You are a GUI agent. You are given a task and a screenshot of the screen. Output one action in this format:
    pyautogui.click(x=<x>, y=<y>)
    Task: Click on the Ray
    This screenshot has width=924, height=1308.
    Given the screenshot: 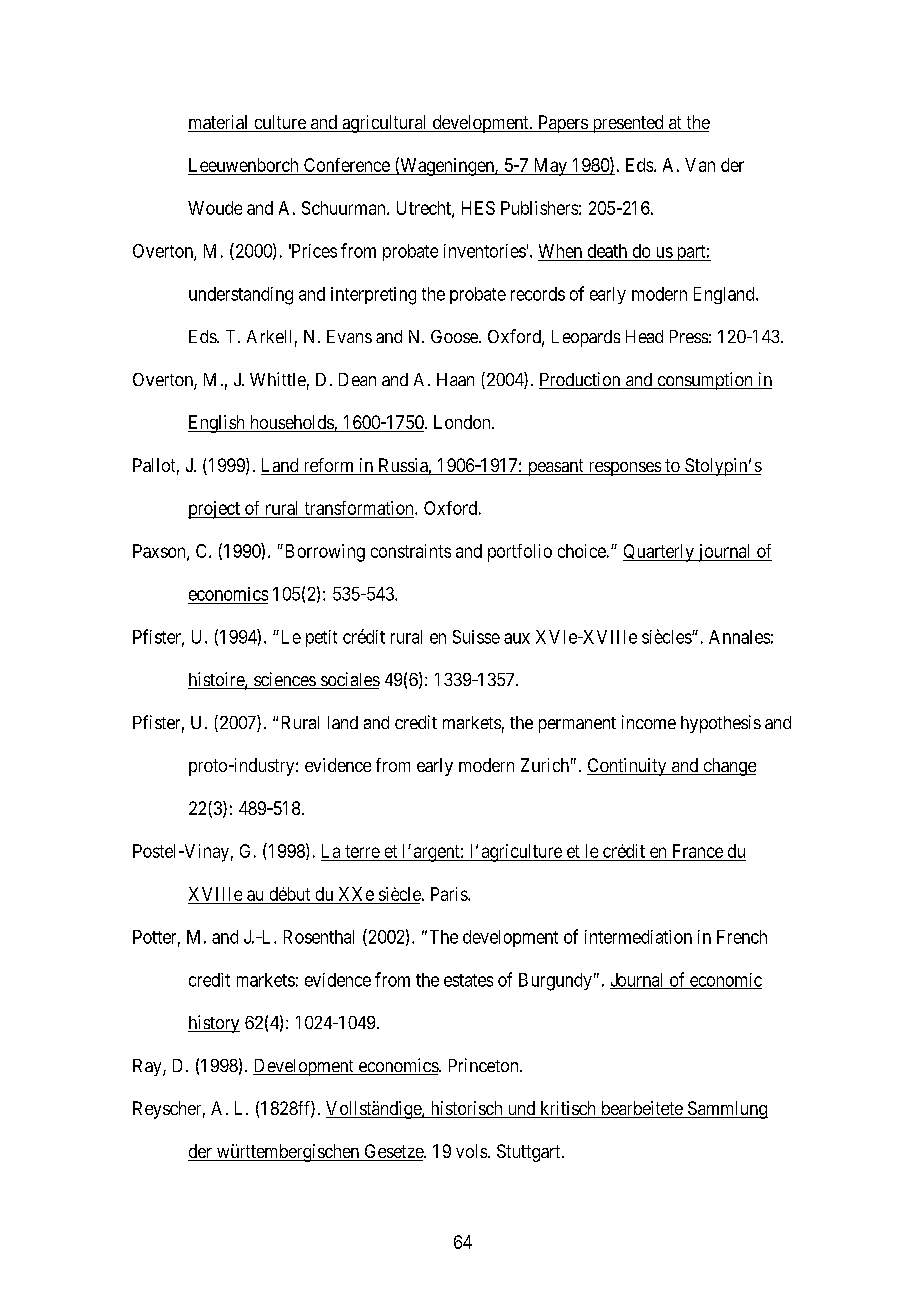 What is the action you would take?
    pyautogui.click(x=148, y=1067)
